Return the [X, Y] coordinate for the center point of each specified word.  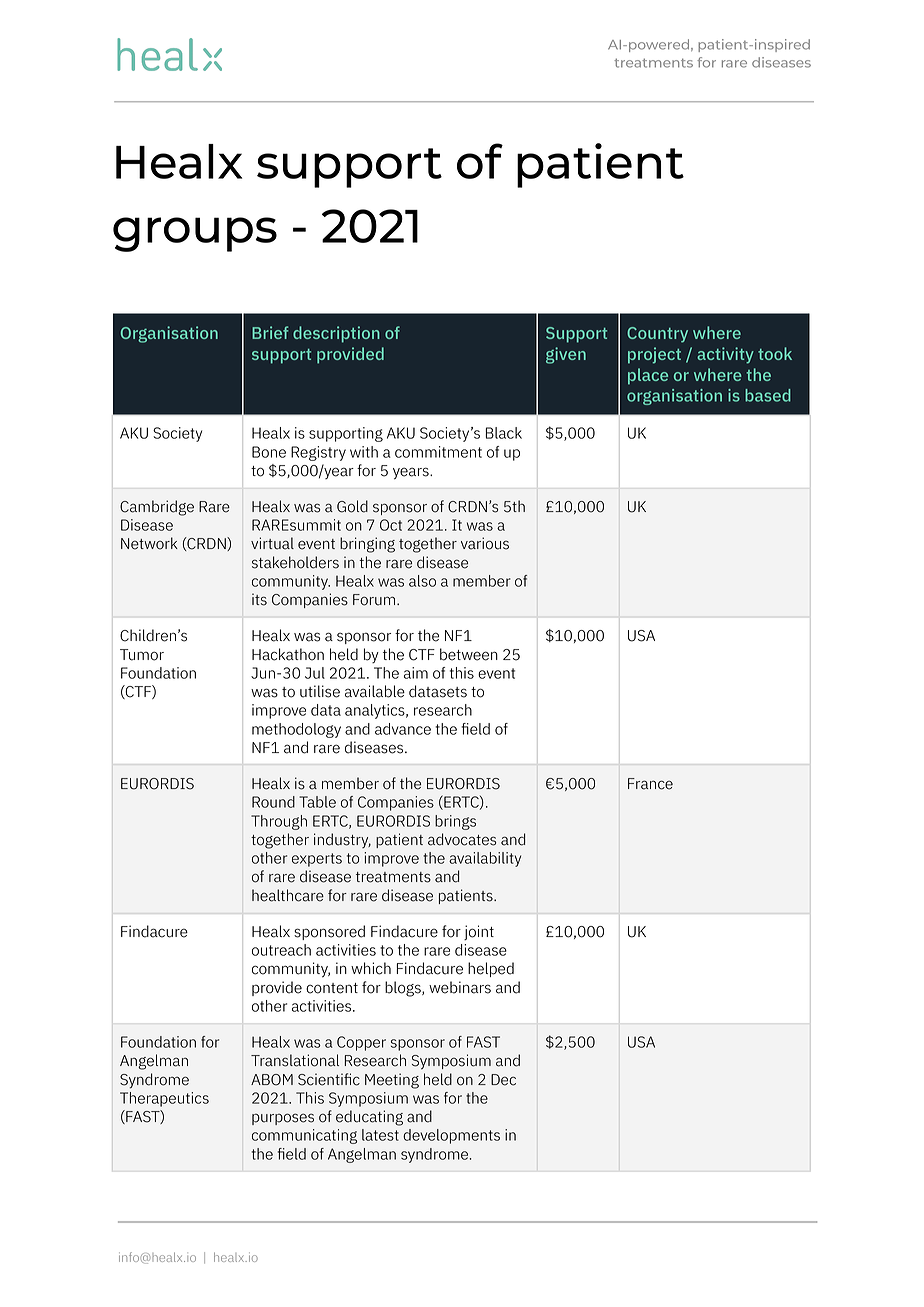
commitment [438, 452]
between [469, 654]
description [336, 334]
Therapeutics [164, 1099]
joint [479, 932]
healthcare [288, 895]
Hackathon [288, 654]
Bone [269, 452]
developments [451, 1136]
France [650, 784]
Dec [503, 1080]
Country [657, 335]
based [768, 395]
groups [195, 234]
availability [485, 859]
